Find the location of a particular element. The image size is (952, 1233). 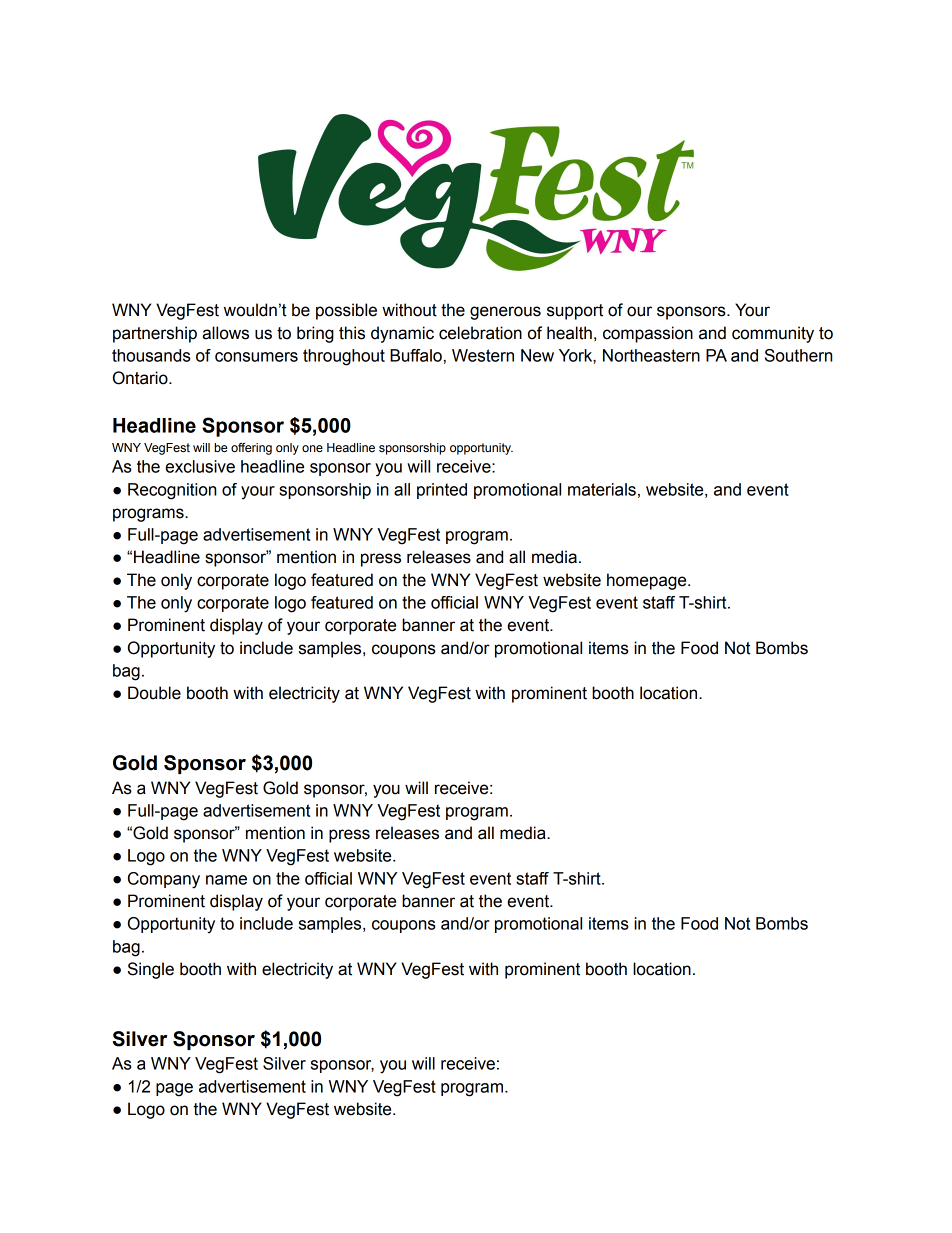

Company is located at coordinates (164, 880).
